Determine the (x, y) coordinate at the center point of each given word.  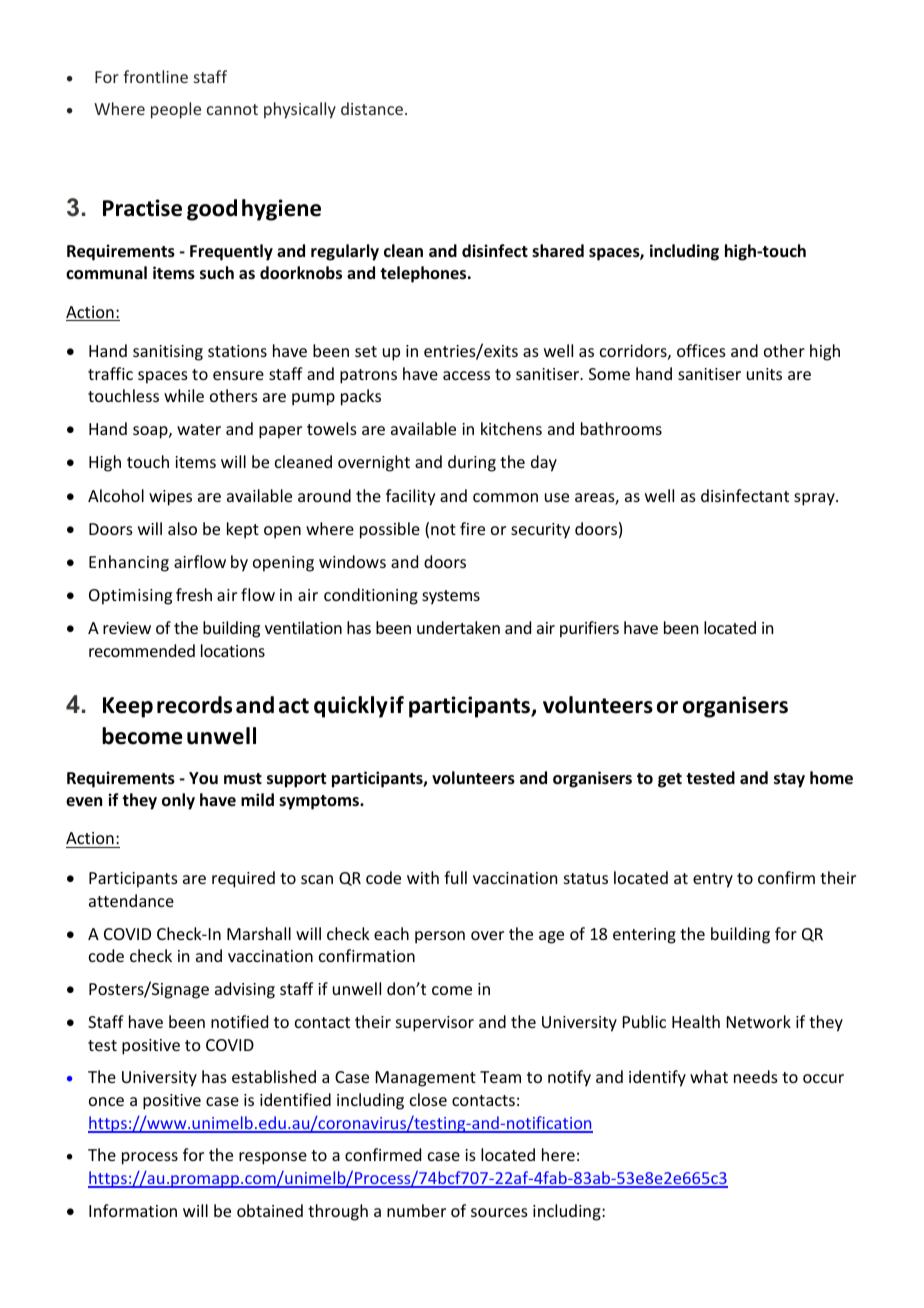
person (440, 937)
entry (713, 880)
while (184, 395)
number (416, 1210)
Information (133, 1210)
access (466, 375)
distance (373, 108)
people (176, 110)
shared (558, 251)
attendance (131, 900)
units (764, 374)
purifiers (589, 629)
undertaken (458, 627)
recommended (142, 650)
